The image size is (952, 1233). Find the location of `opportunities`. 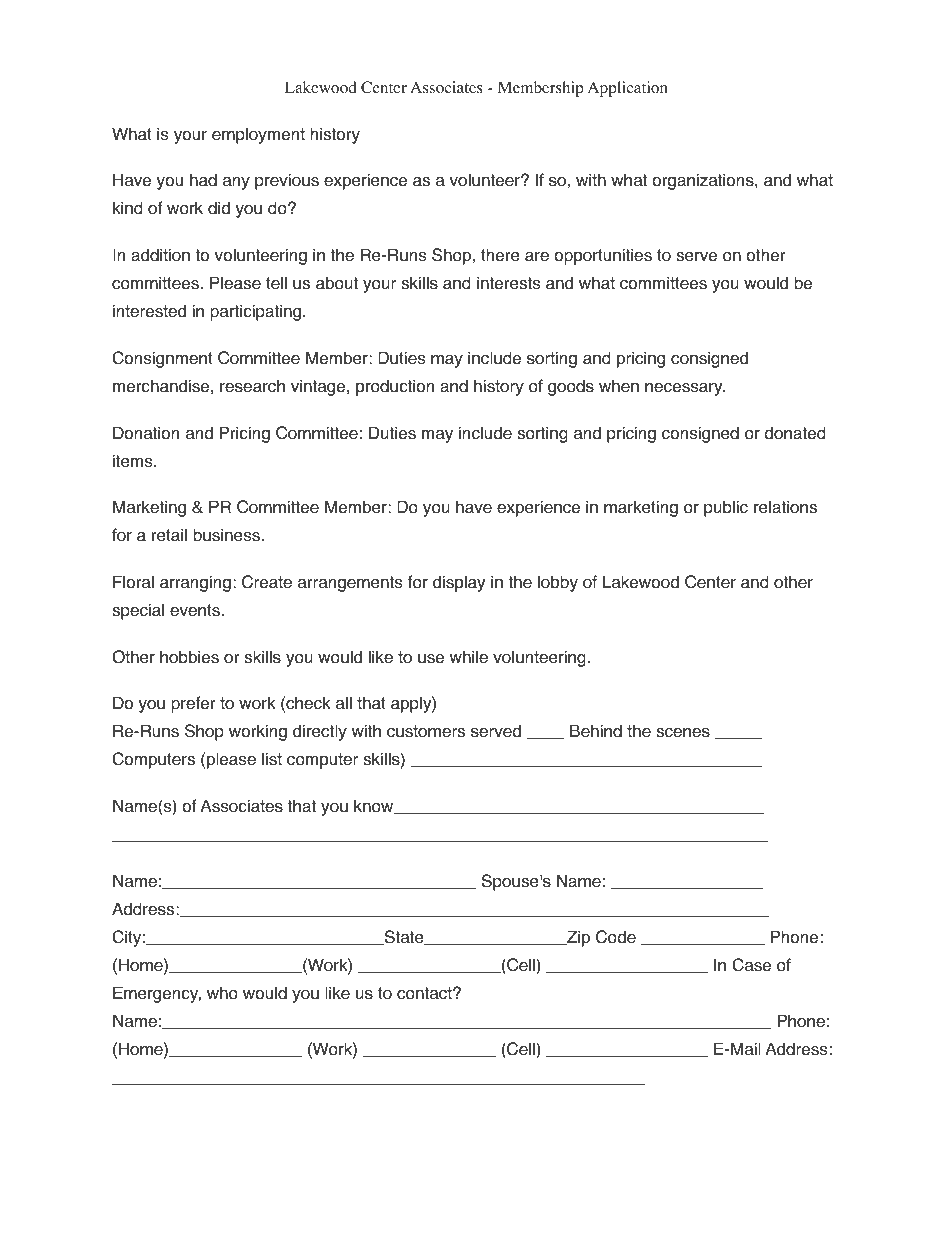

opportunities is located at coordinates (603, 256).
